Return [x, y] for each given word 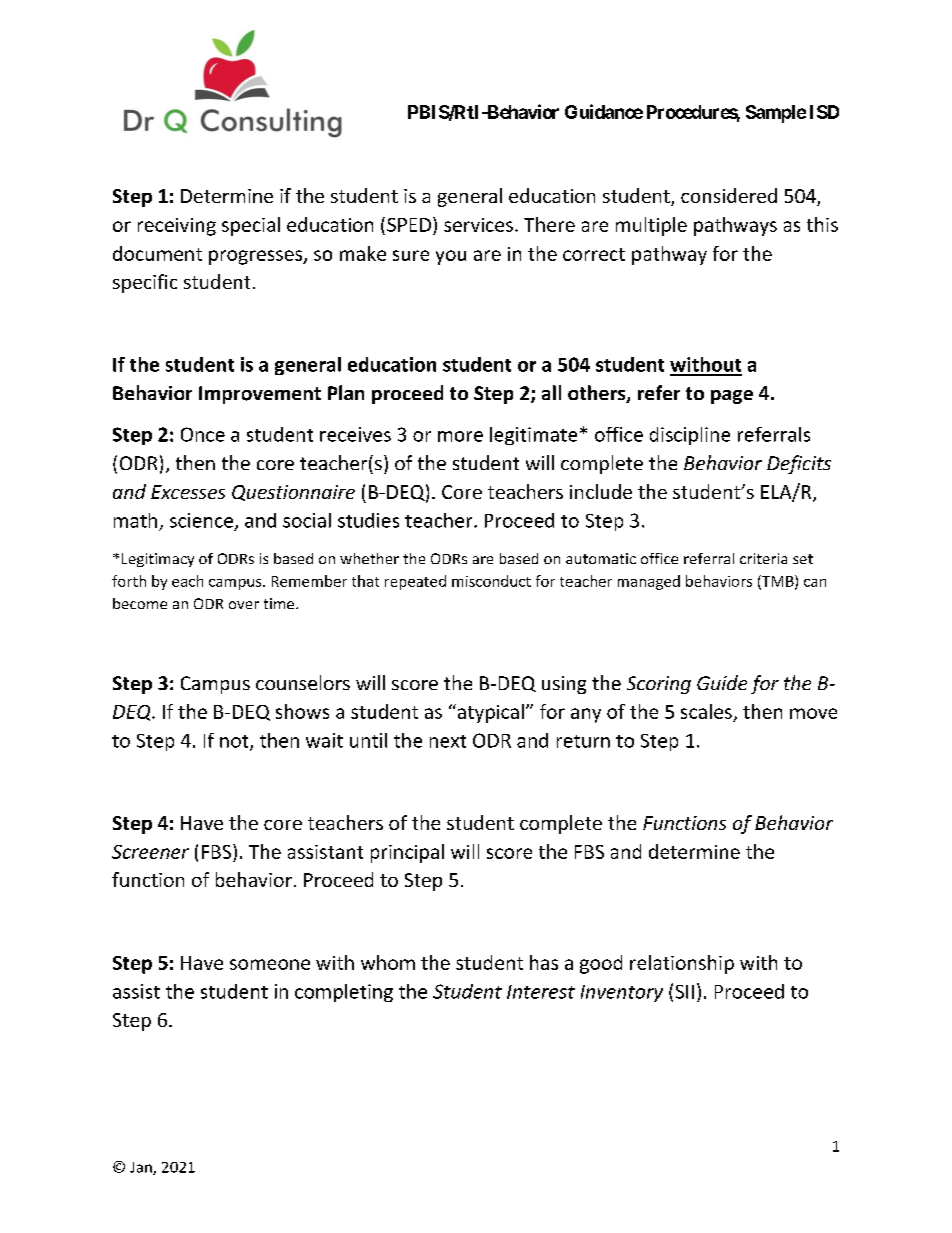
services [478, 225]
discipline [690, 436]
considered [729, 195]
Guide [722, 682]
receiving [177, 227]
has [544, 962]
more [460, 436]
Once [203, 434]
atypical [489, 713]
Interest [541, 992]
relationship [682, 964]
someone [270, 964]
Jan [142, 1168]
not [235, 742]
